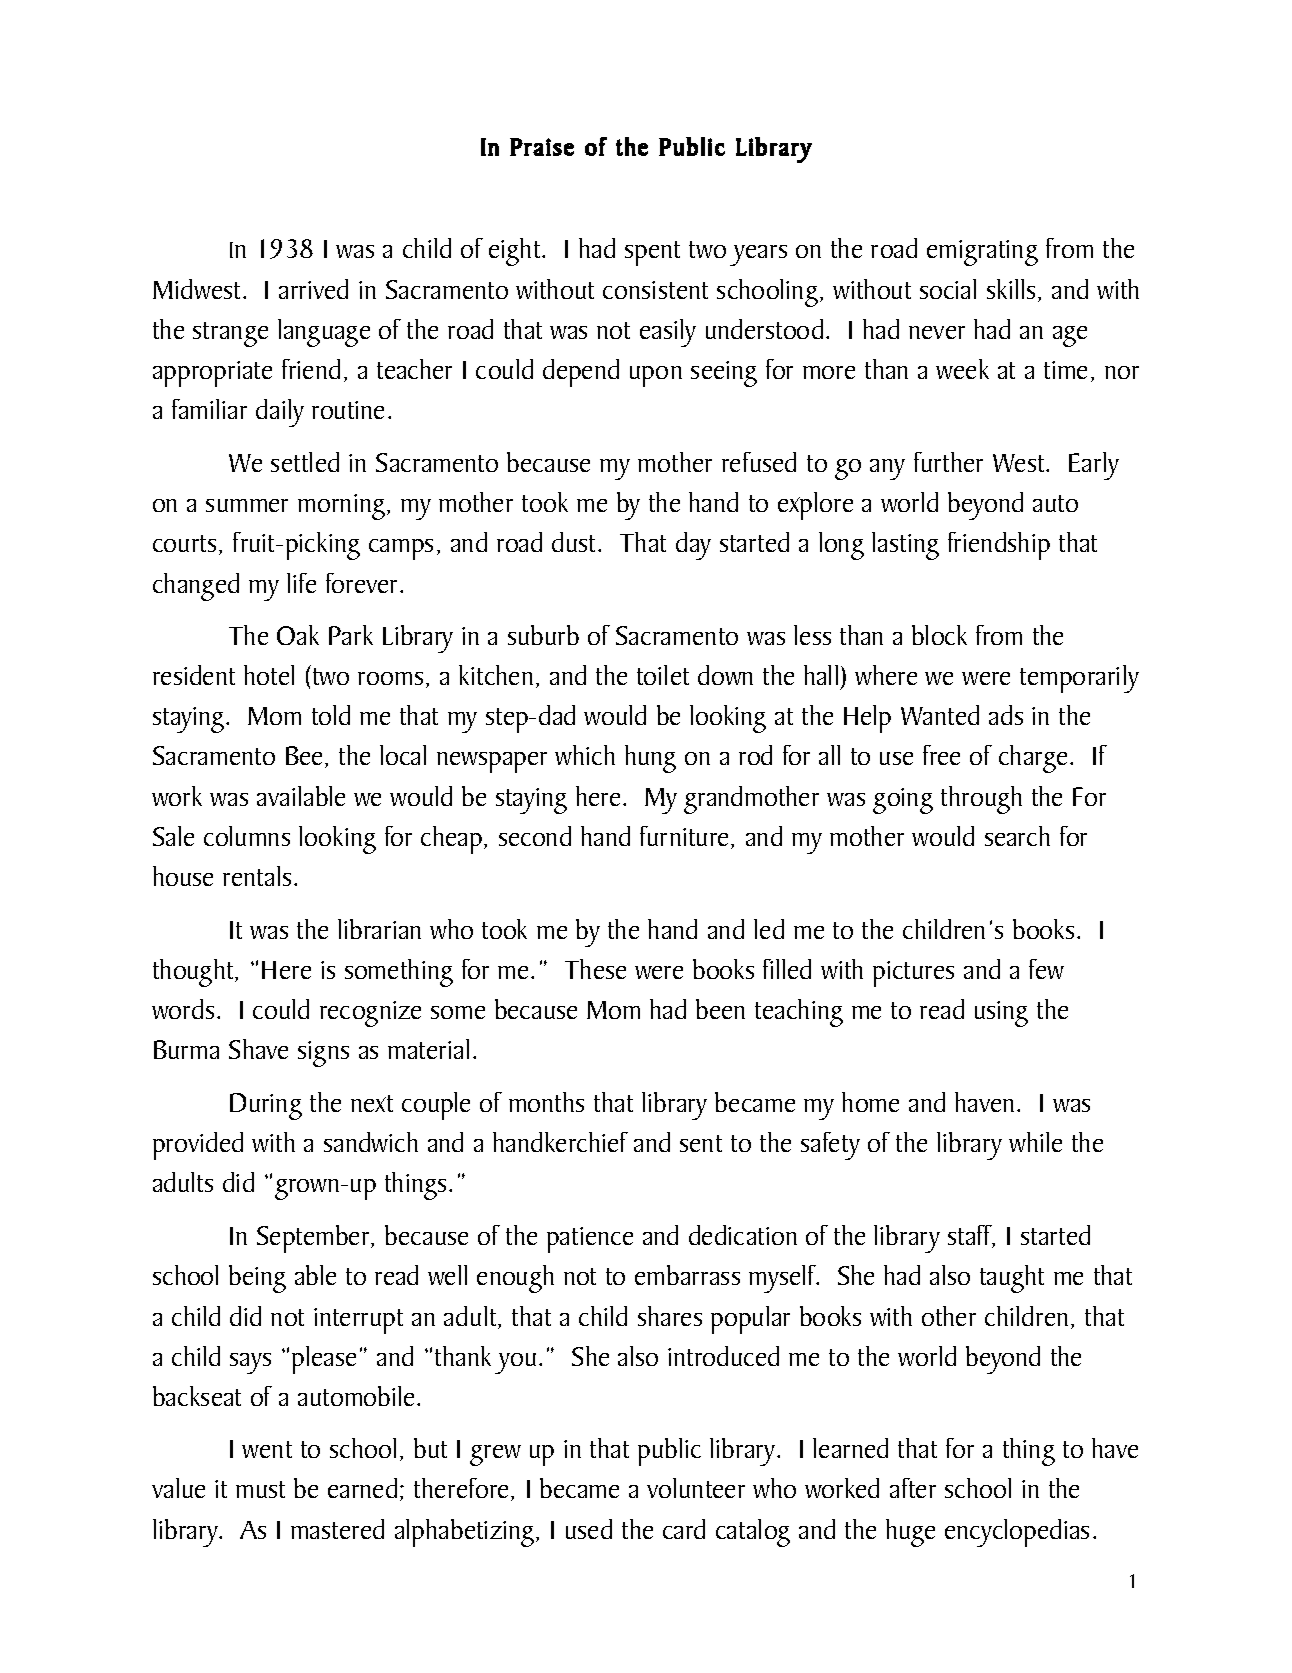  I want to click on spent, so click(652, 253).
